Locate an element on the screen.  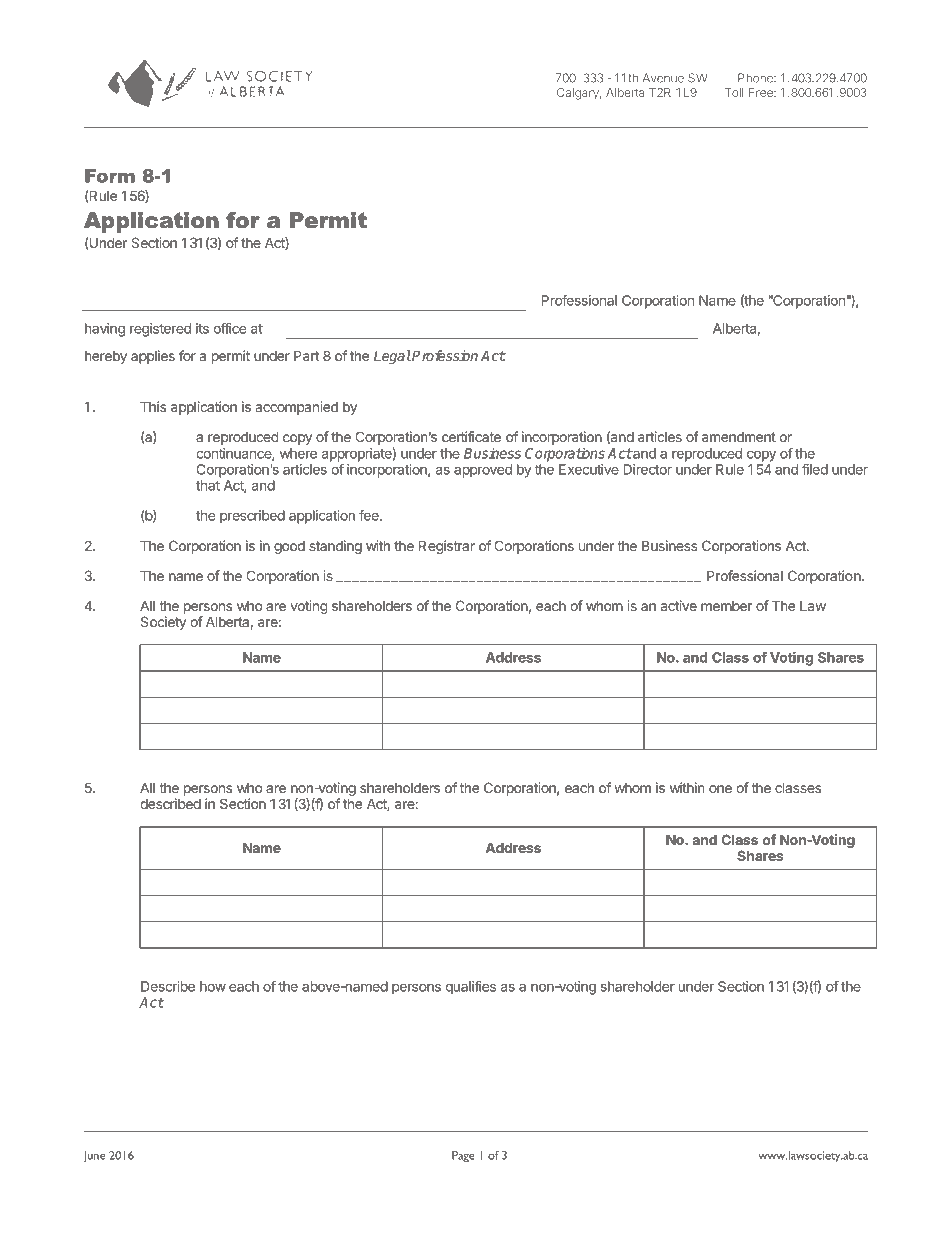
June is located at coordinates (94, 1157).
